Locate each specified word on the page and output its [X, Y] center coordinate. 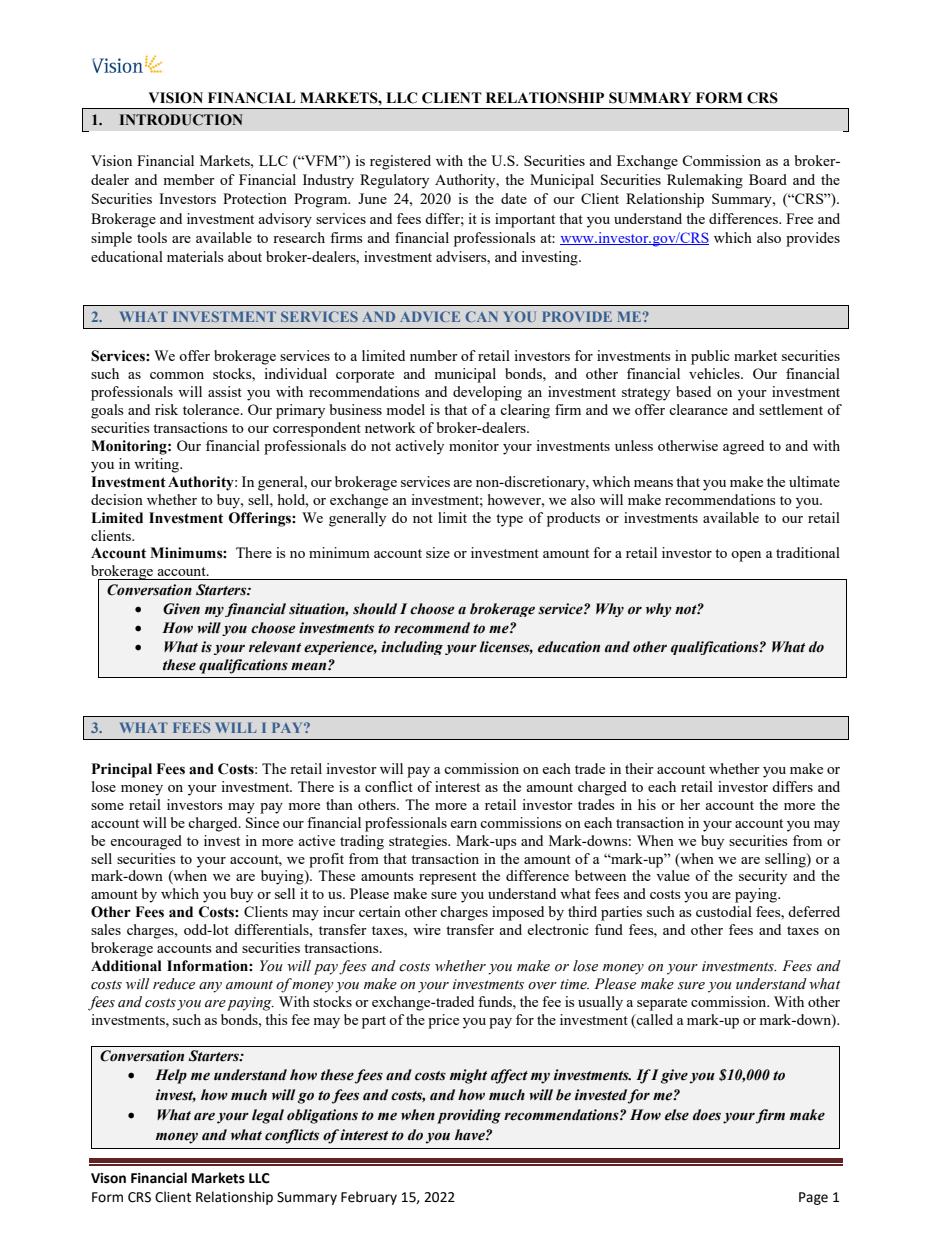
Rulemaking [705, 181]
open [746, 556]
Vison [108, 1178]
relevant [275, 647]
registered [400, 162]
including [412, 648]
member [189, 179]
